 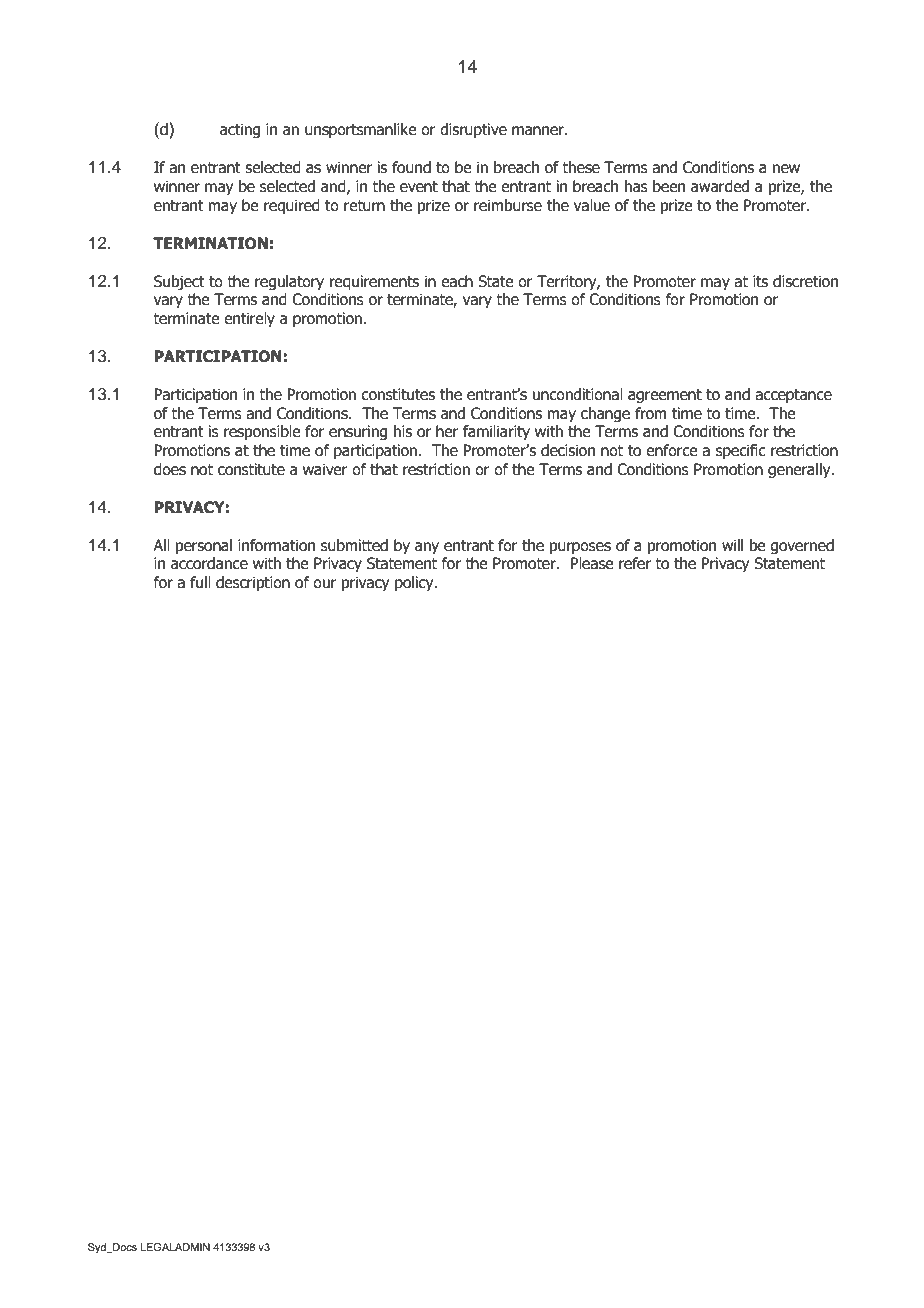 I want to click on agreement, so click(x=665, y=396).
